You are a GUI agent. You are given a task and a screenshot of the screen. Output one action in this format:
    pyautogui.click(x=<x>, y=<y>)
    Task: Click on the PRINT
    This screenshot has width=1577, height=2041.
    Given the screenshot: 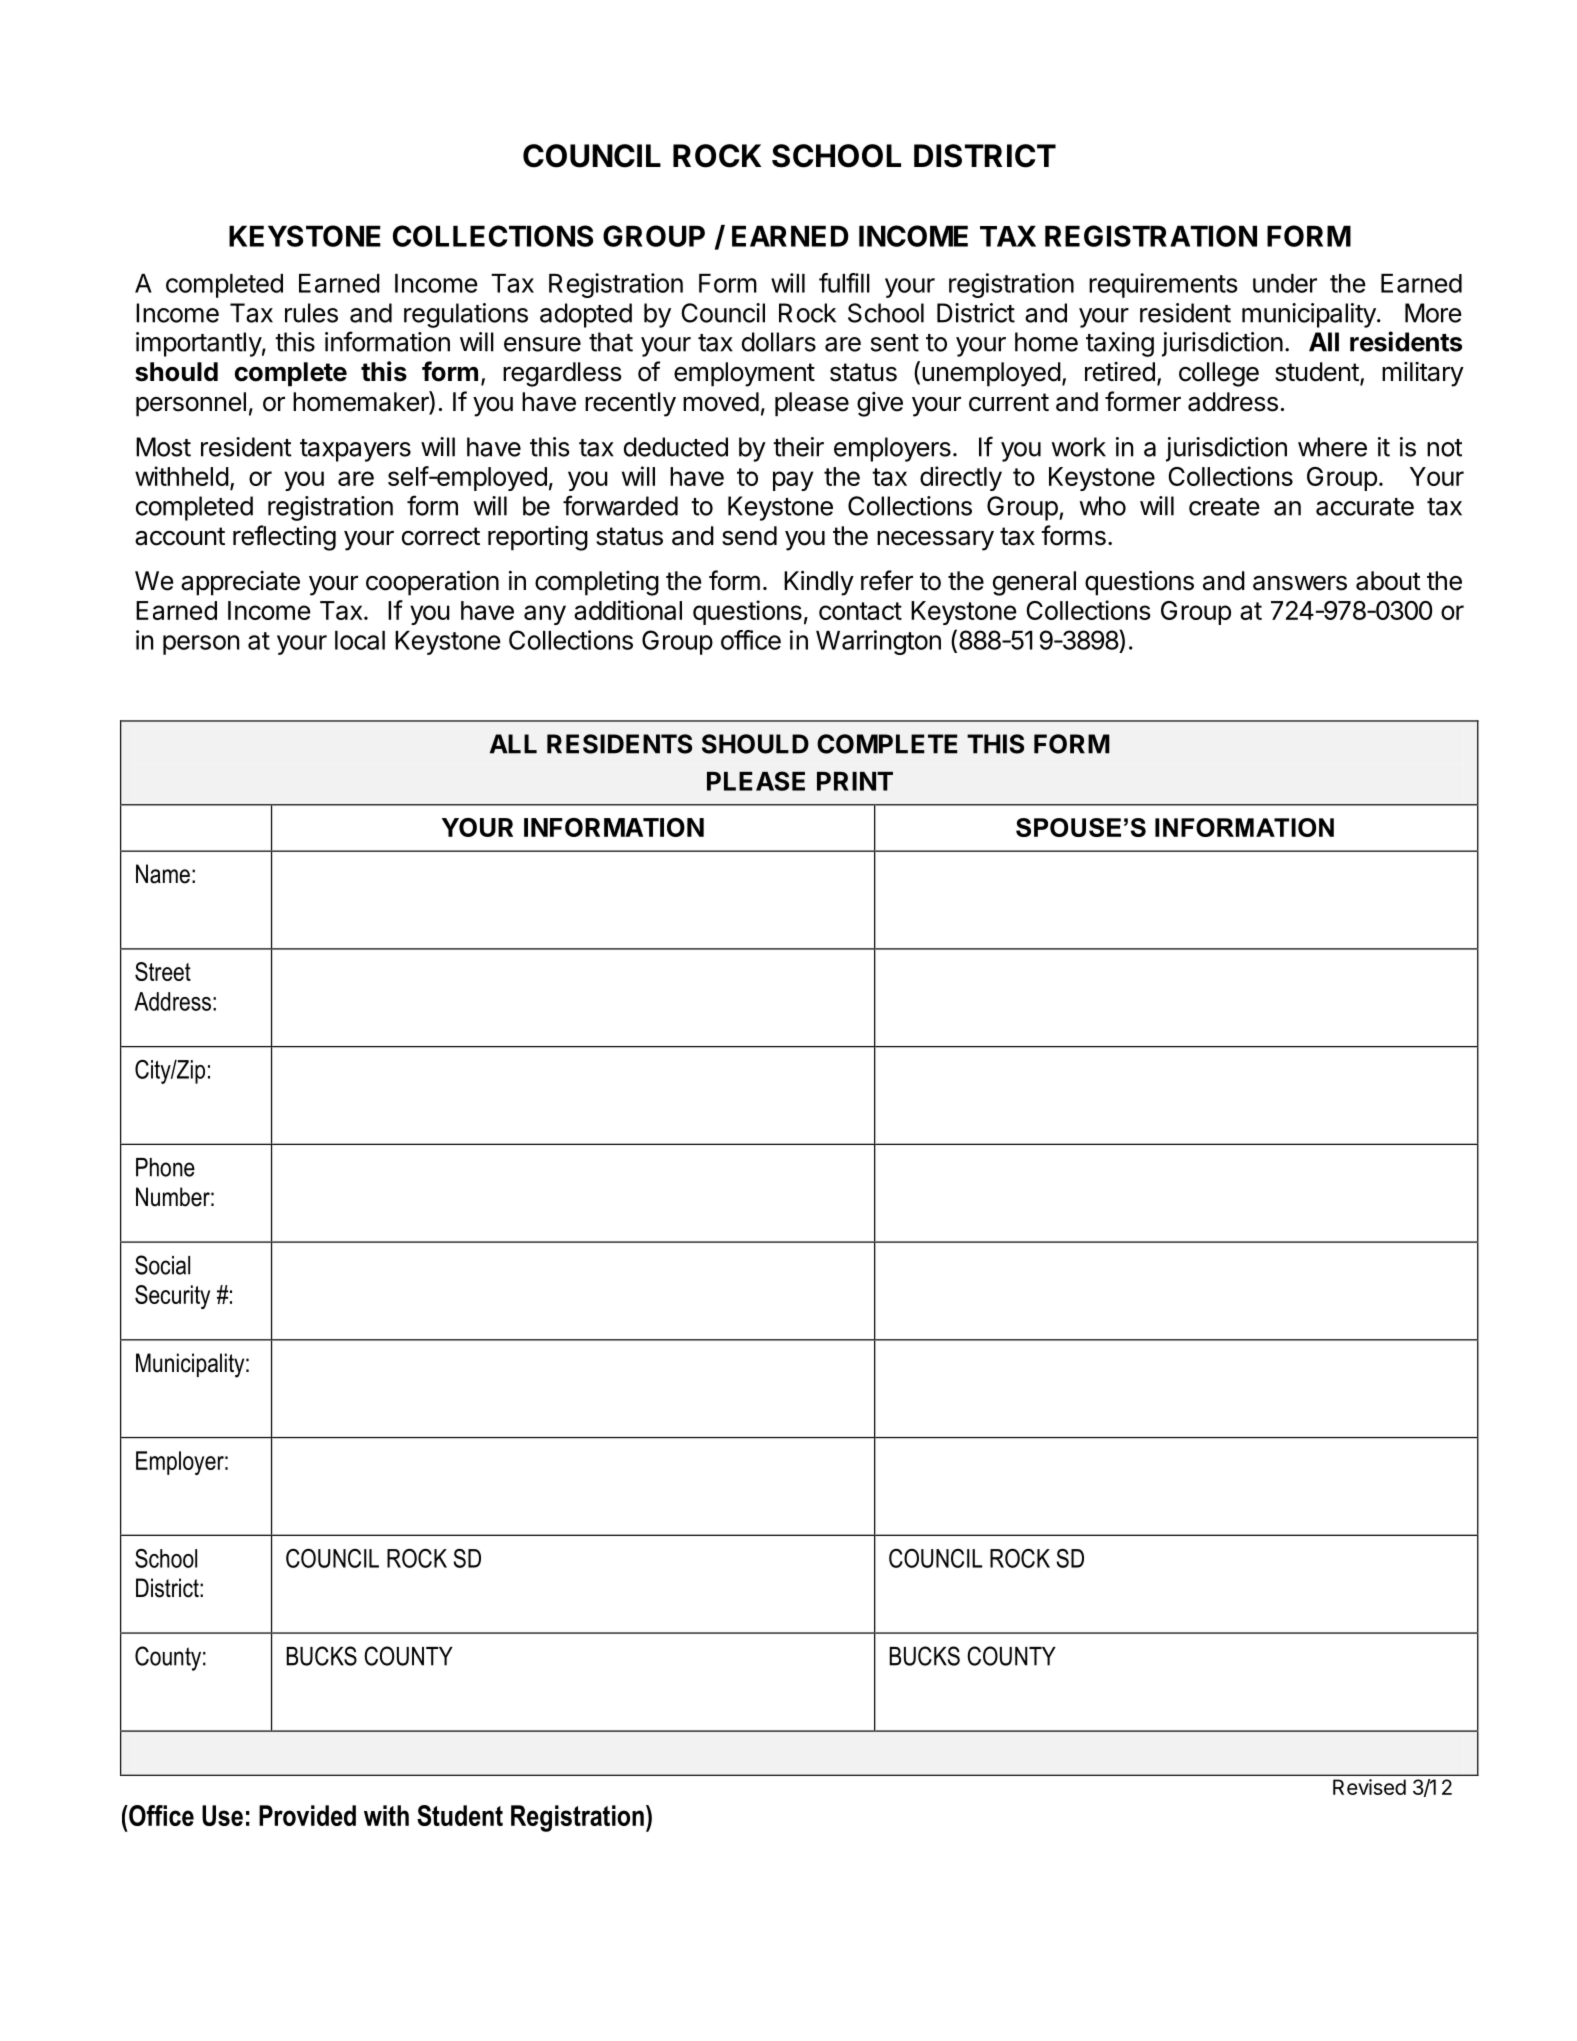 What is the action you would take?
    pyautogui.click(x=855, y=781)
